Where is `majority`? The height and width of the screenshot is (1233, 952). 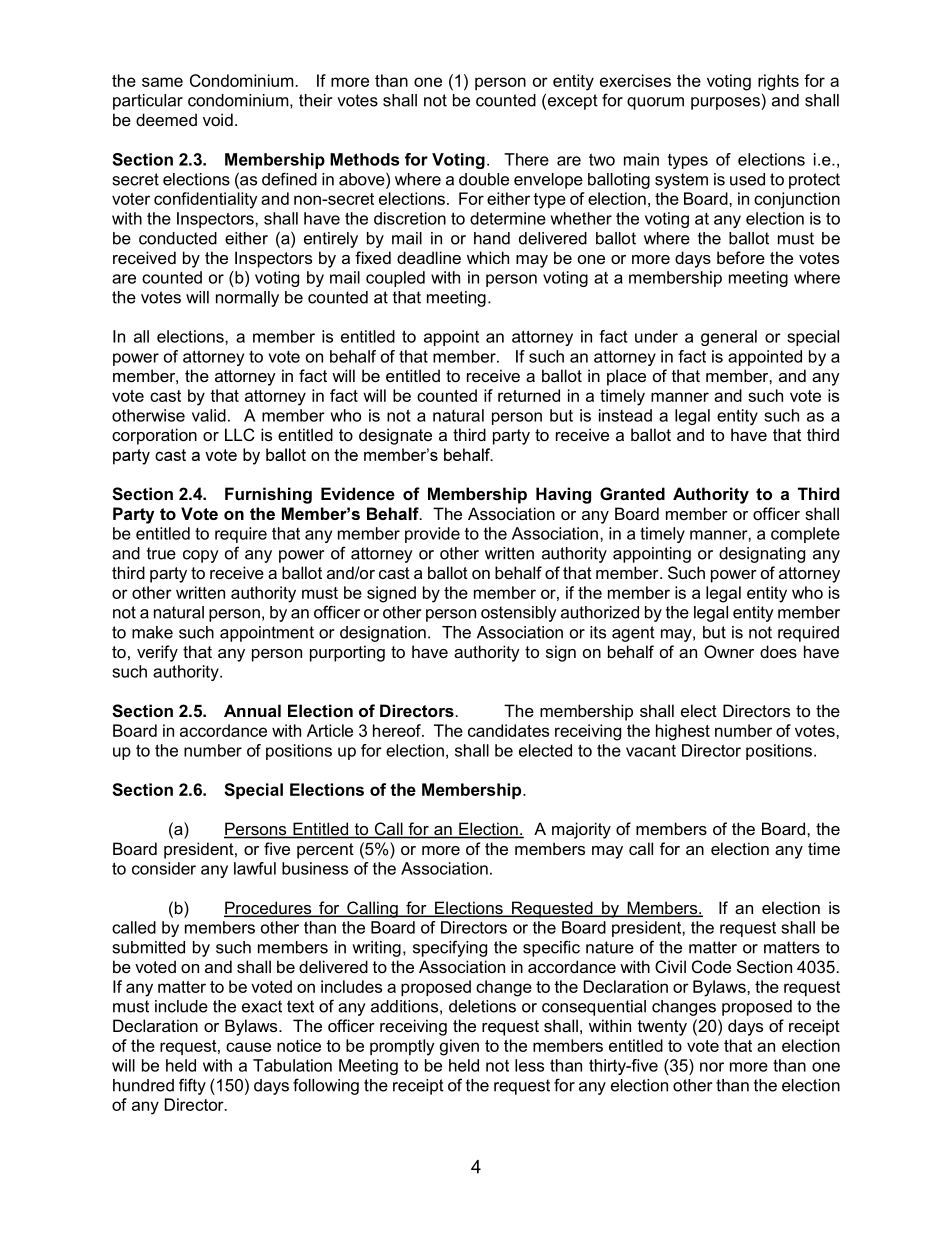 majority is located at coordinates (581, 830).
